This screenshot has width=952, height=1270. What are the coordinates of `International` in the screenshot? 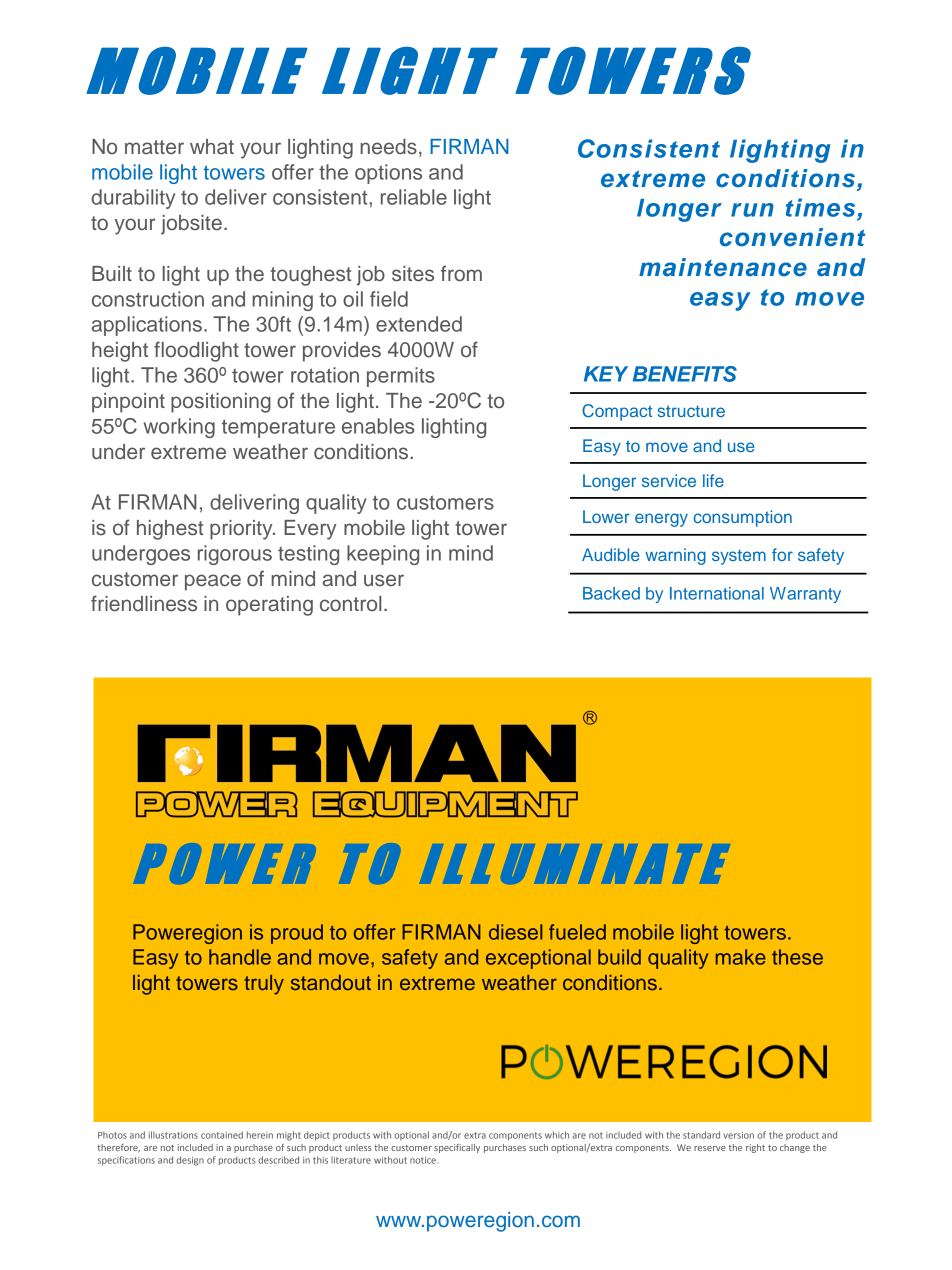 It's located at (717, 593).
